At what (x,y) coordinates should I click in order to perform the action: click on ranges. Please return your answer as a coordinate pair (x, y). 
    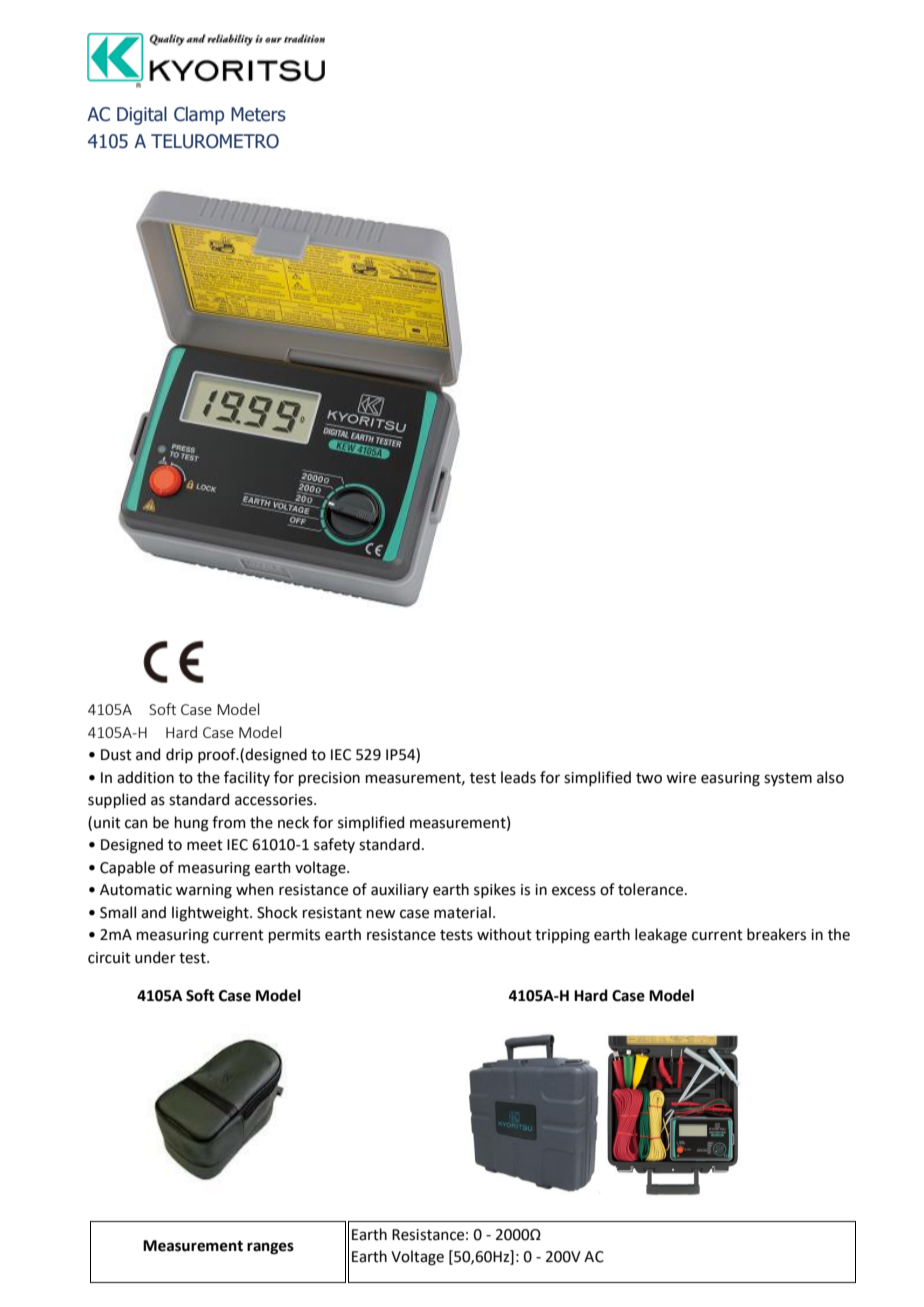
    Looking at the image, I should click on (270, 1248).
